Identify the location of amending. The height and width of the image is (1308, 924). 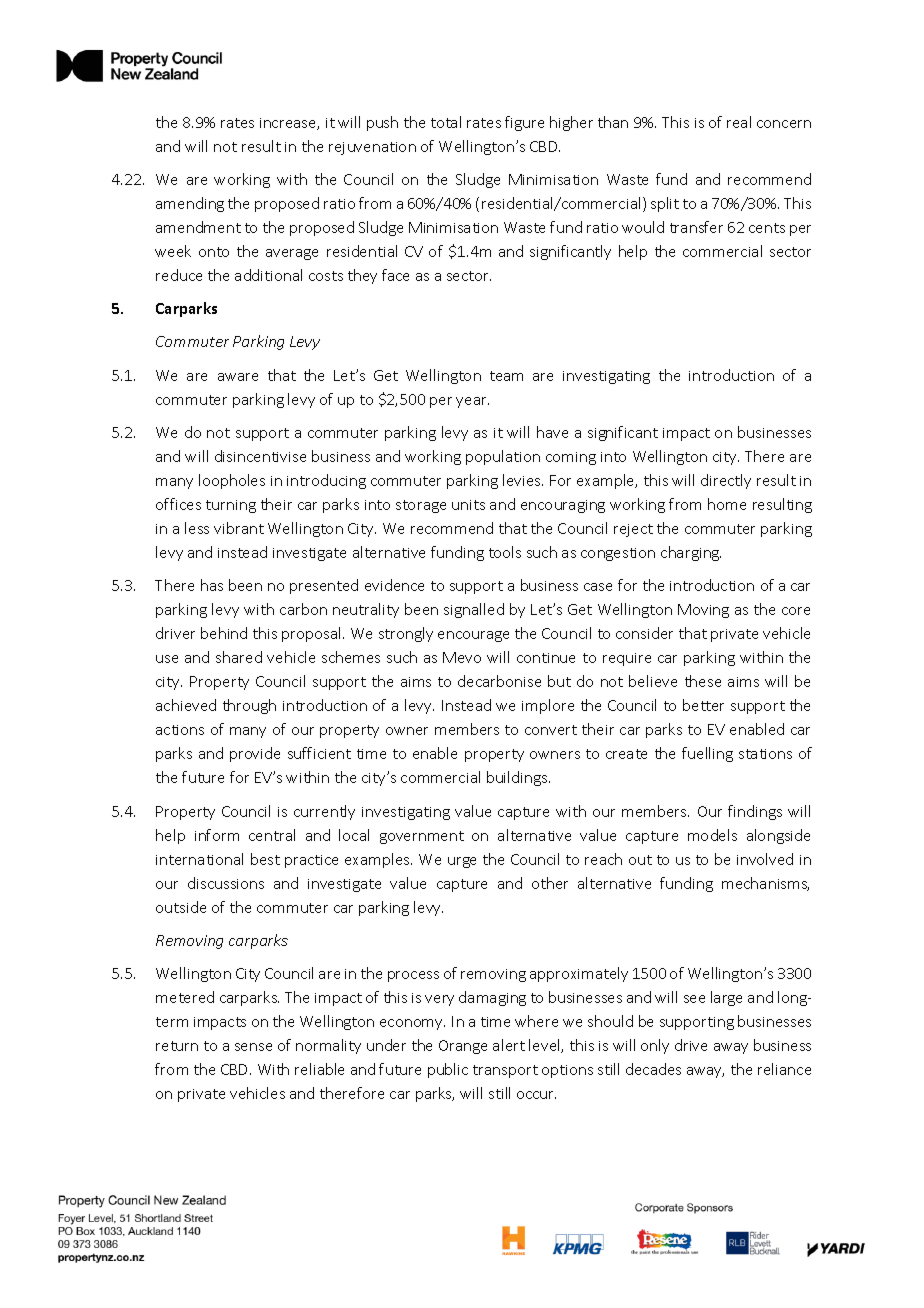
(190, 204).
